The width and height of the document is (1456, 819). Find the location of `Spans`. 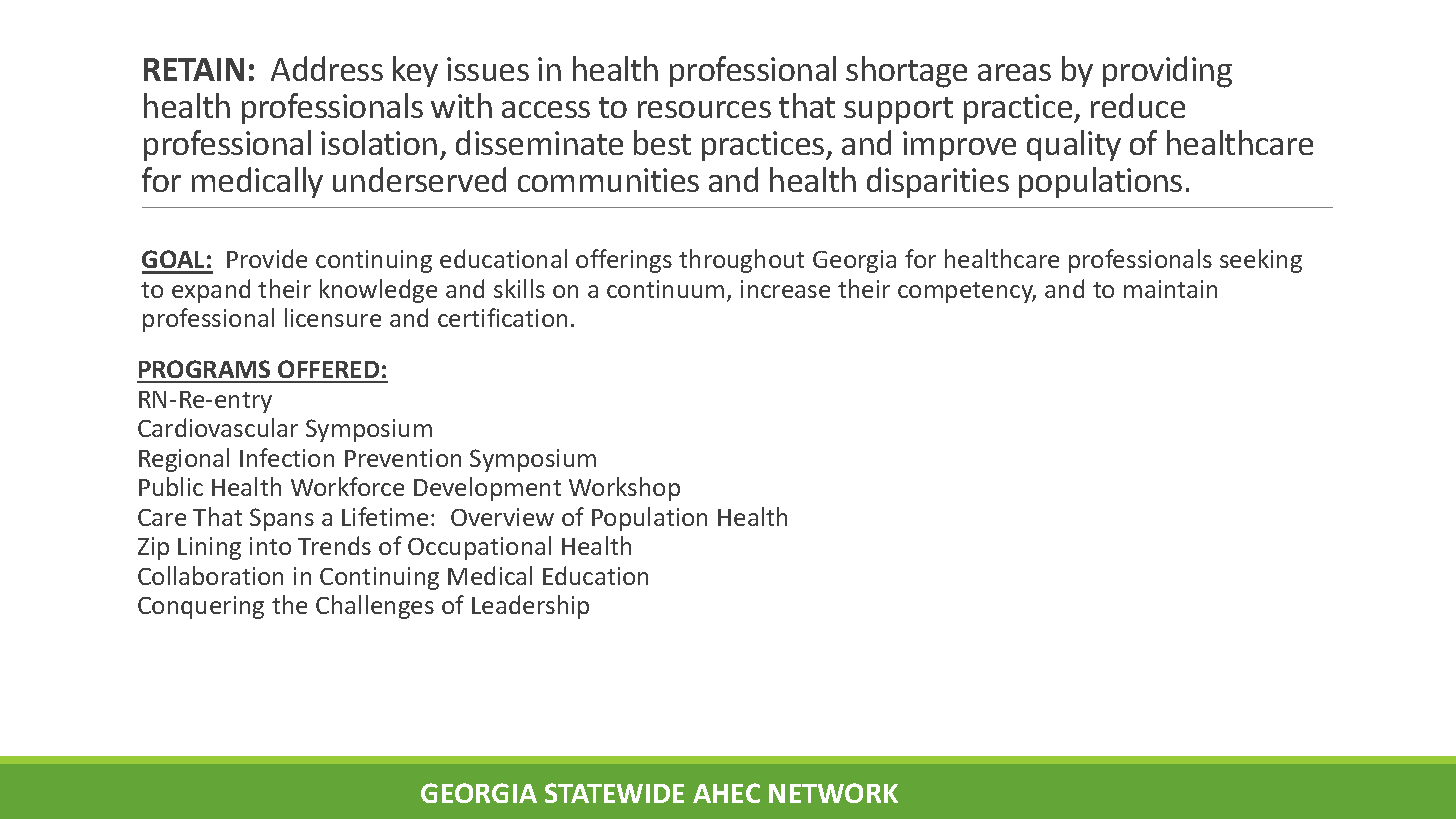

Spans is located at coordinates (282, 519).
